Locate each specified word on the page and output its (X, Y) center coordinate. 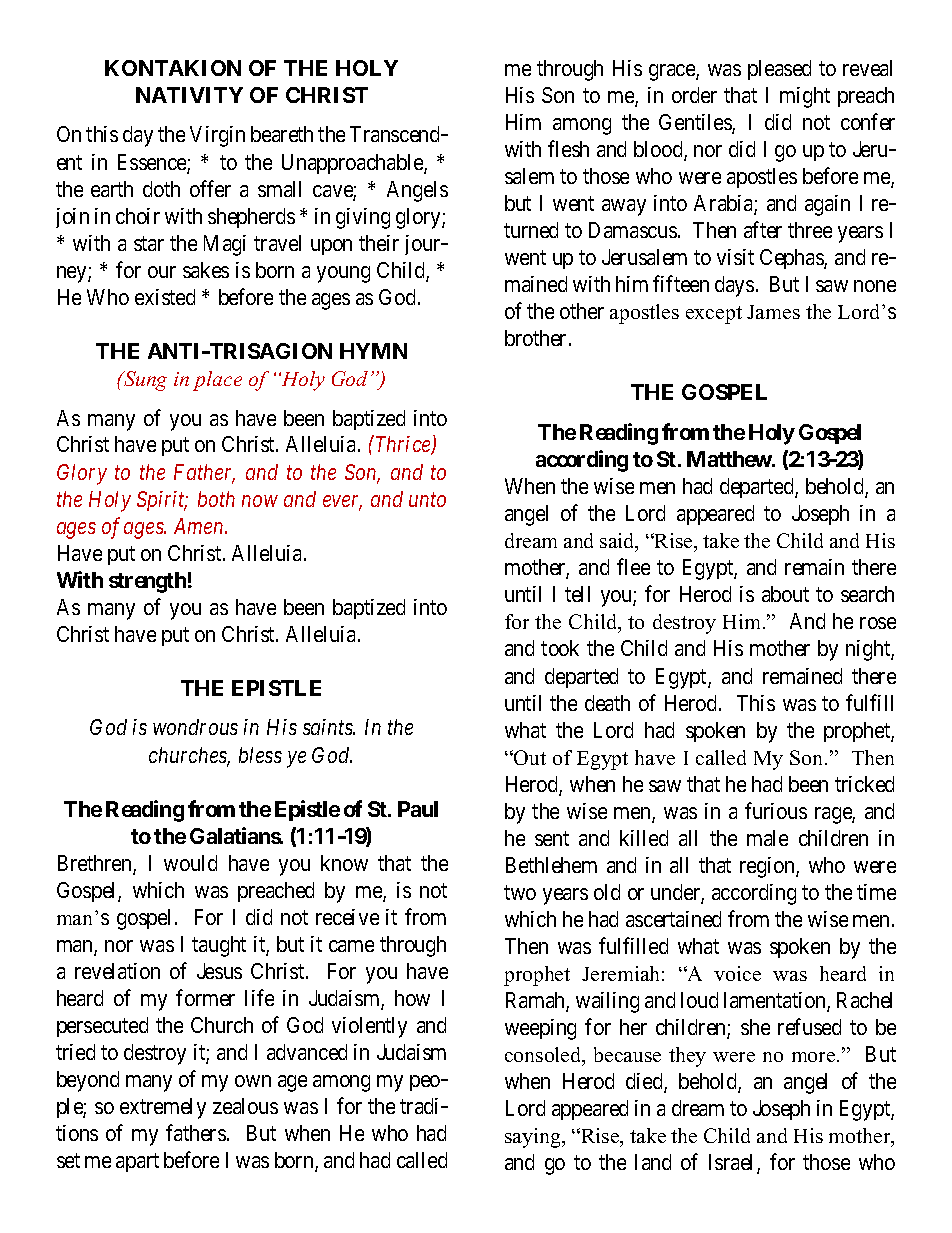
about (785, 594)
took (560, 648)
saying (534, 1138)
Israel (733, 1164)
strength (147, 582)
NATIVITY (189, 95)
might (805, 97)
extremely (163, 1108)
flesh (568, 148)
